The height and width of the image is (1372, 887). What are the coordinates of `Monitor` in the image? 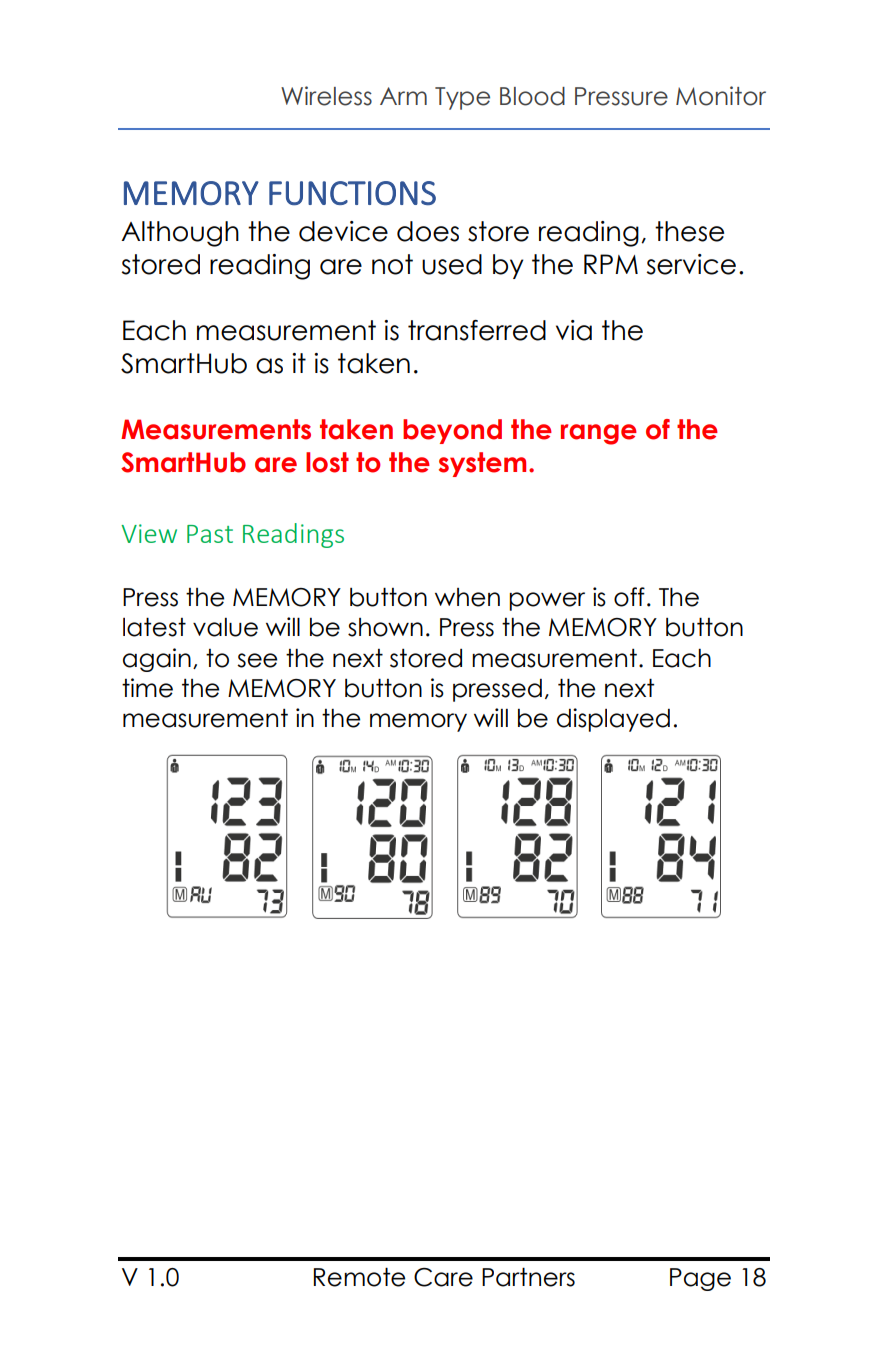 It's located at (721, 96).
